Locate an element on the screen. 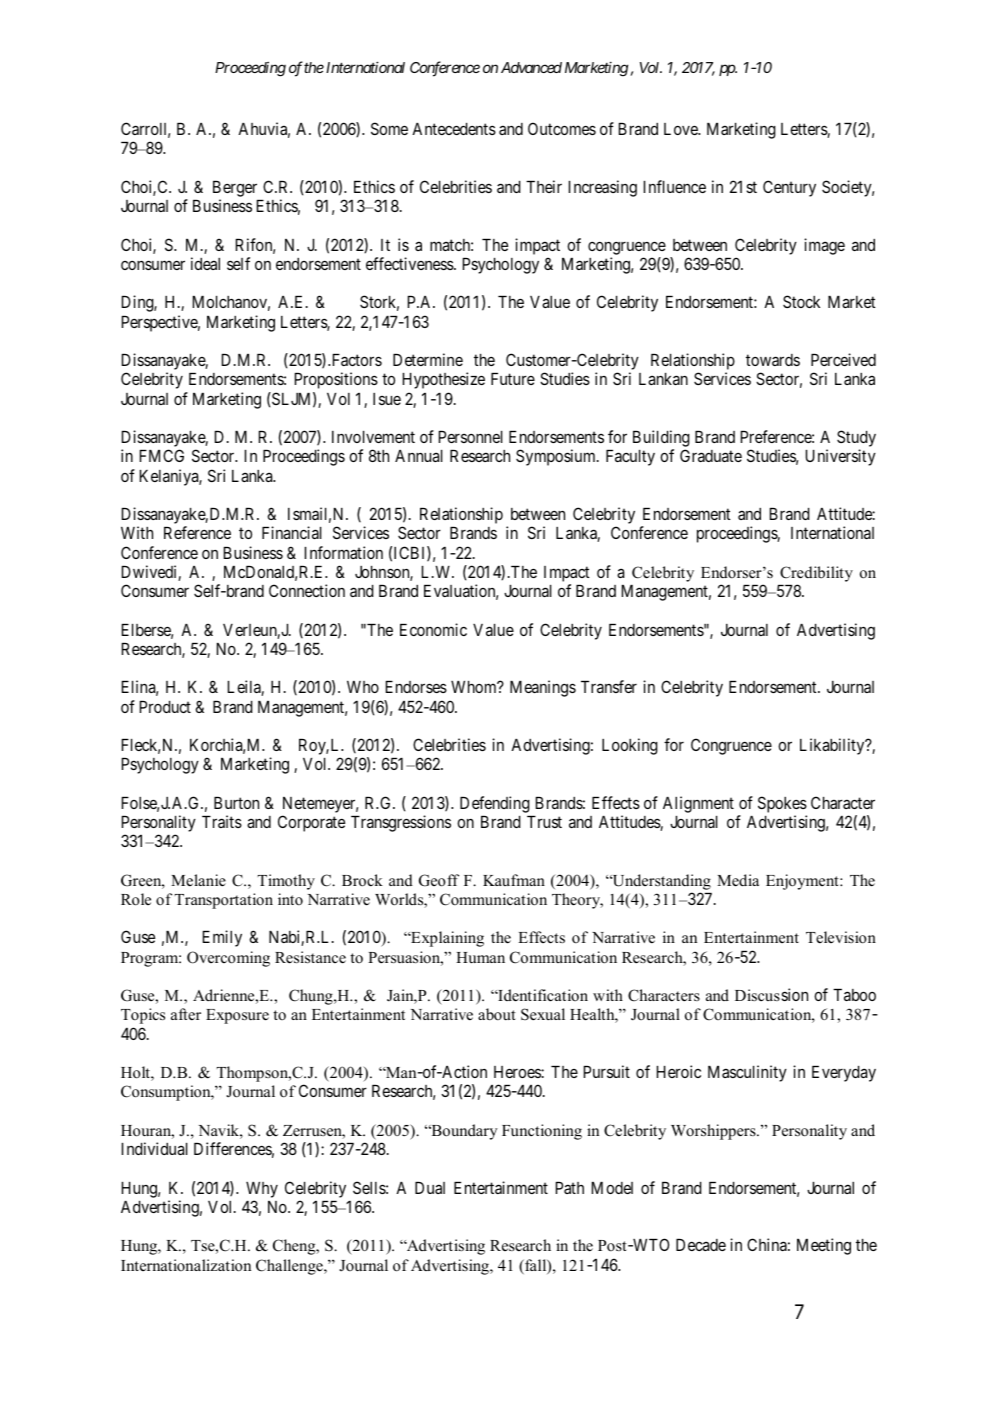  Meeting is located at coordinates (824, 1246).
